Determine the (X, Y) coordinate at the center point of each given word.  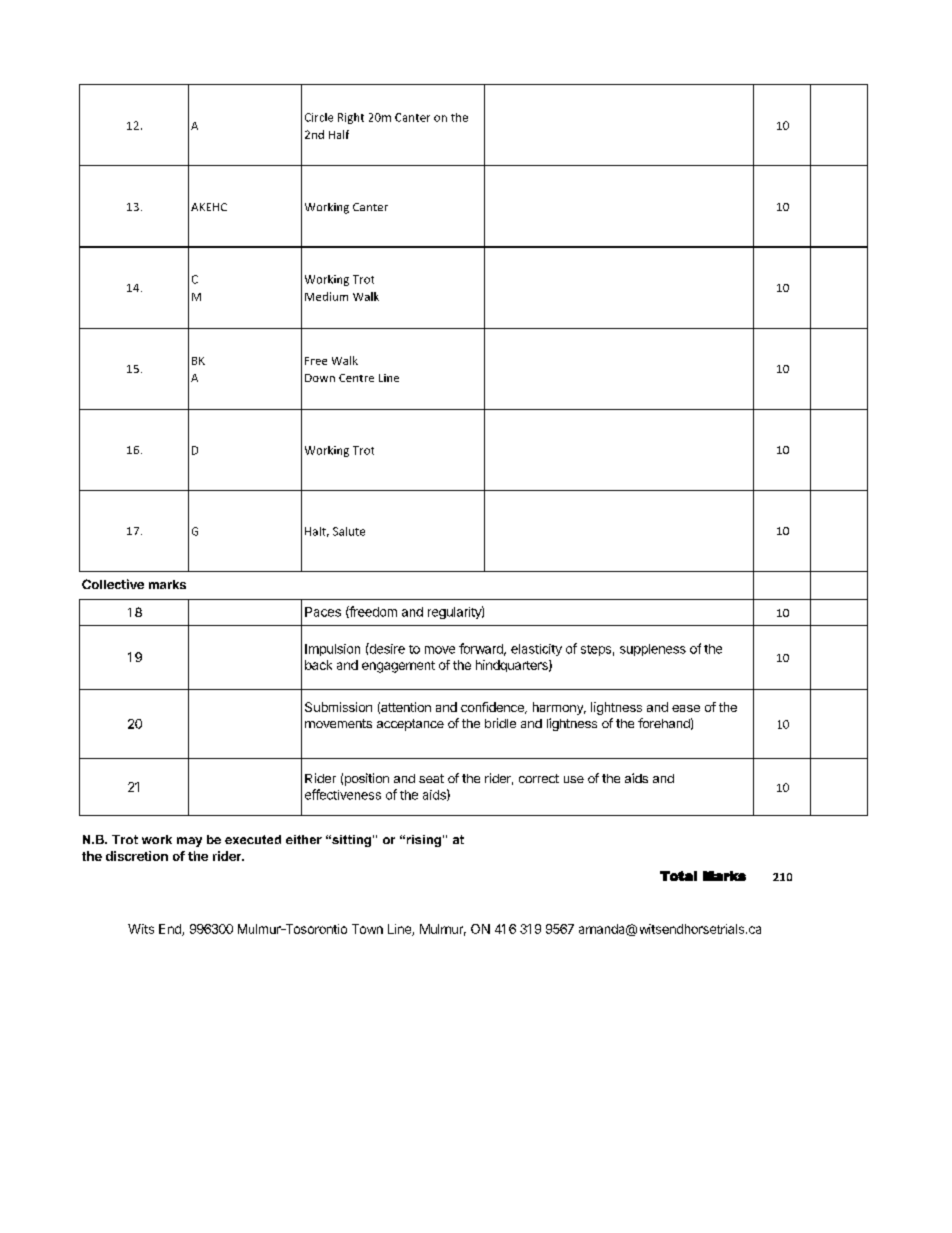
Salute (349, 531)
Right (351, 118)
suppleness (653, 650)
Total (678, 876)
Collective (113, 584)
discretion (137, 856)
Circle (319, 117)
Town (367, 929)
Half (339, 134)
